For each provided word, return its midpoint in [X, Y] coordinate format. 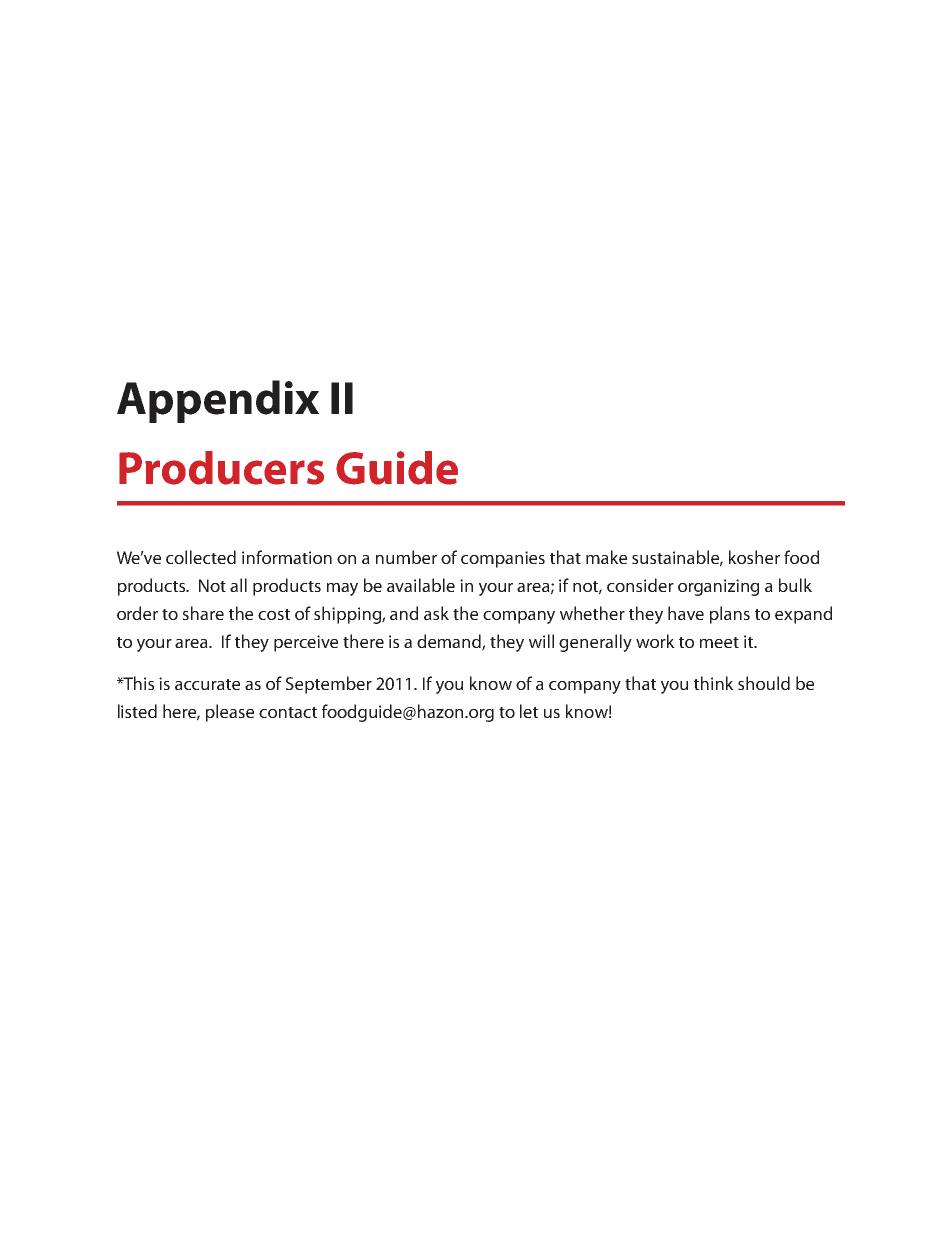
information [287, 557]
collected [201, 557]
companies [503, 559]
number [406, 557]
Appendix [218, 401]
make [606, 557]
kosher [754, 557]
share [203, 613]
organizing [718, 587]
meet [719, 642]
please [230, 713]
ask [436, 613]
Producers [221, 468]
